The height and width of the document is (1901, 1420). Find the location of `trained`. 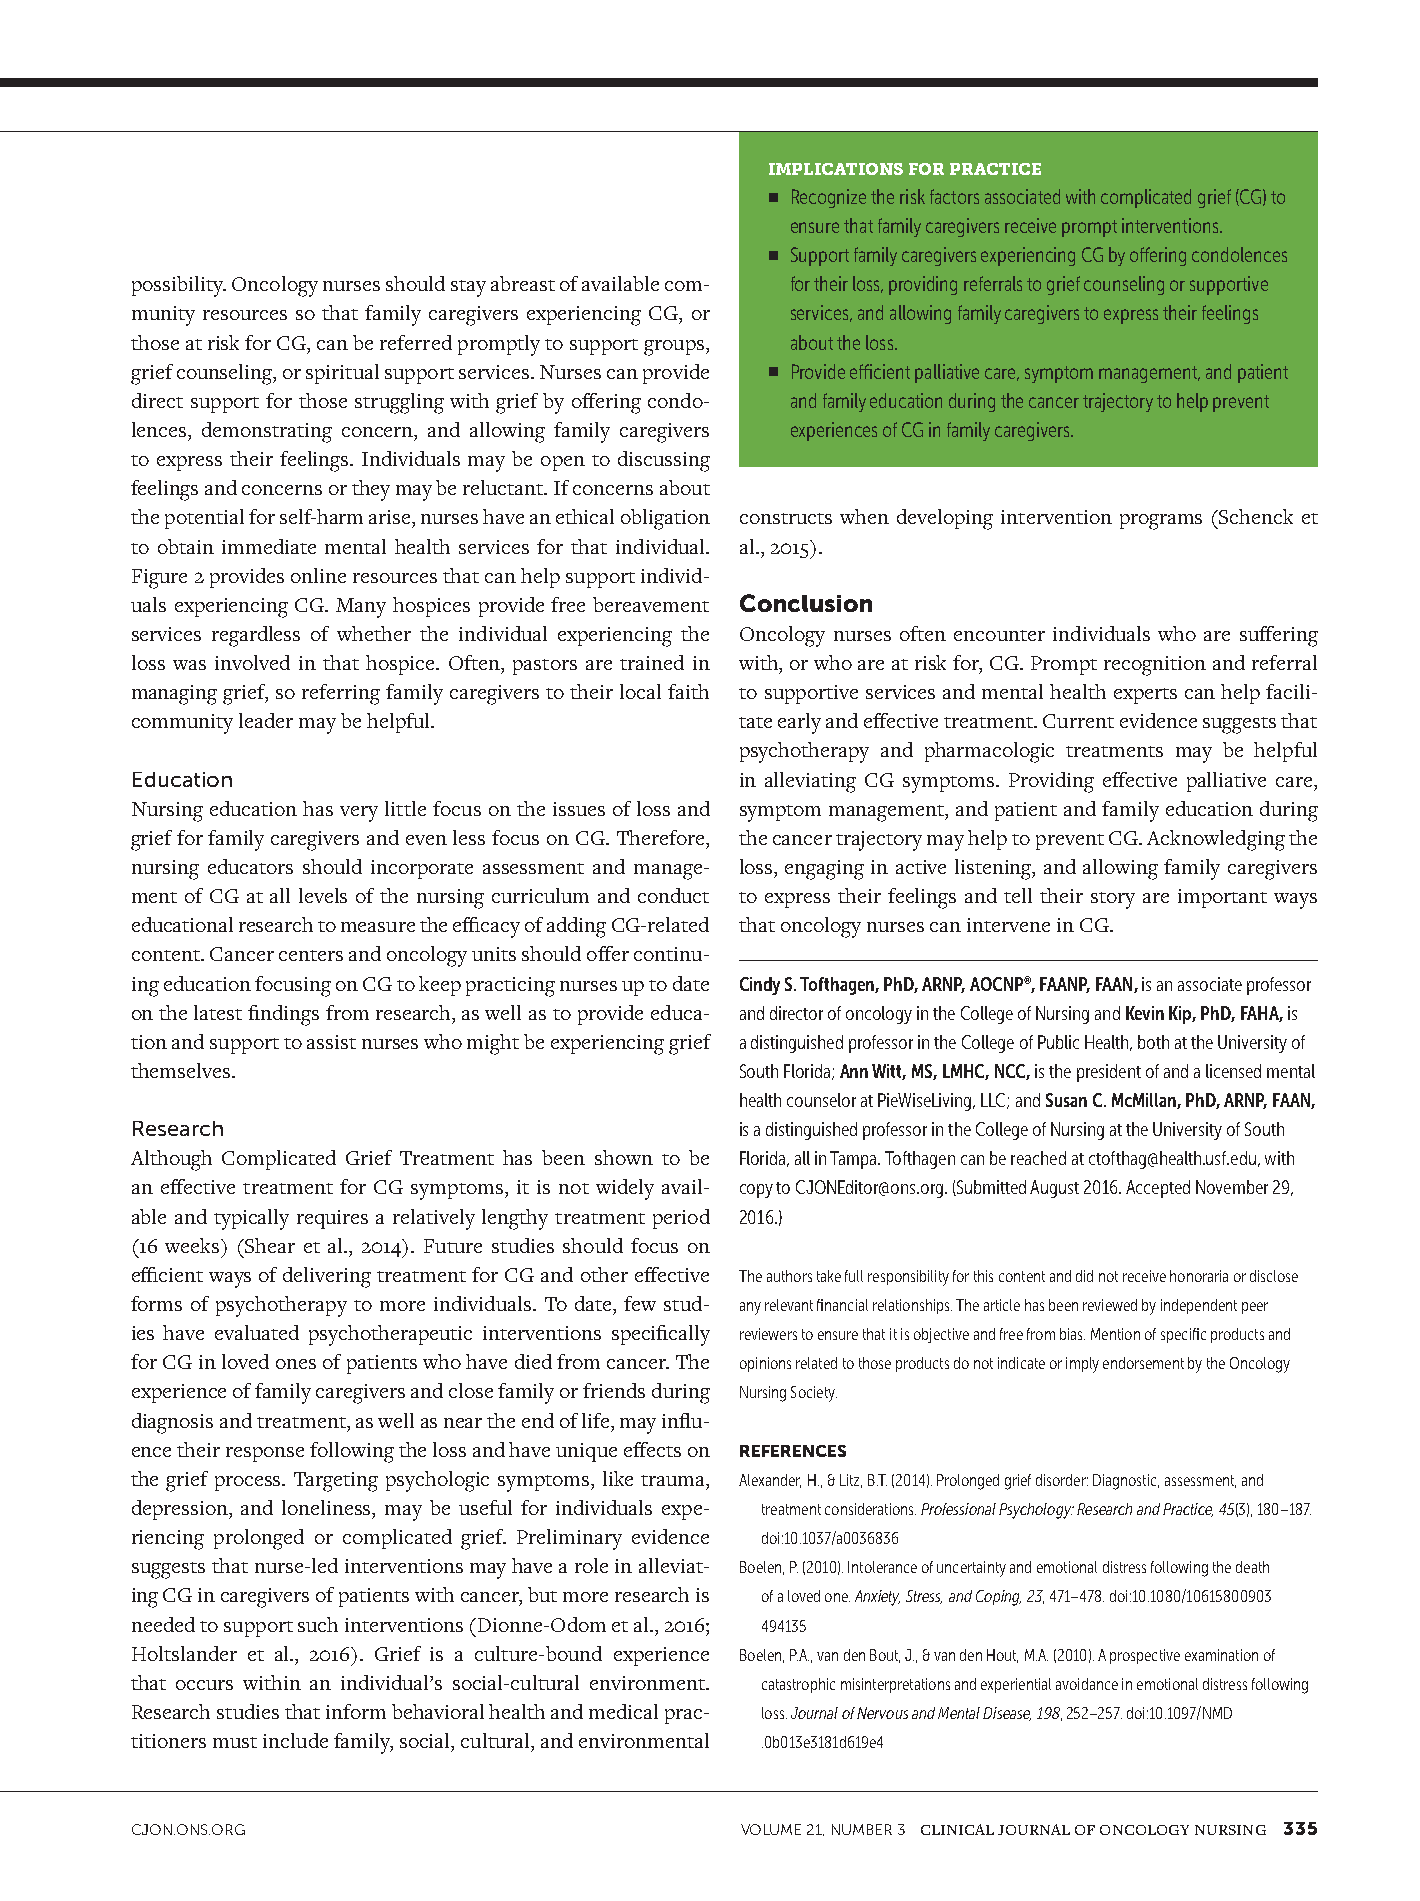

trained is located at coordinates (652, 662).
